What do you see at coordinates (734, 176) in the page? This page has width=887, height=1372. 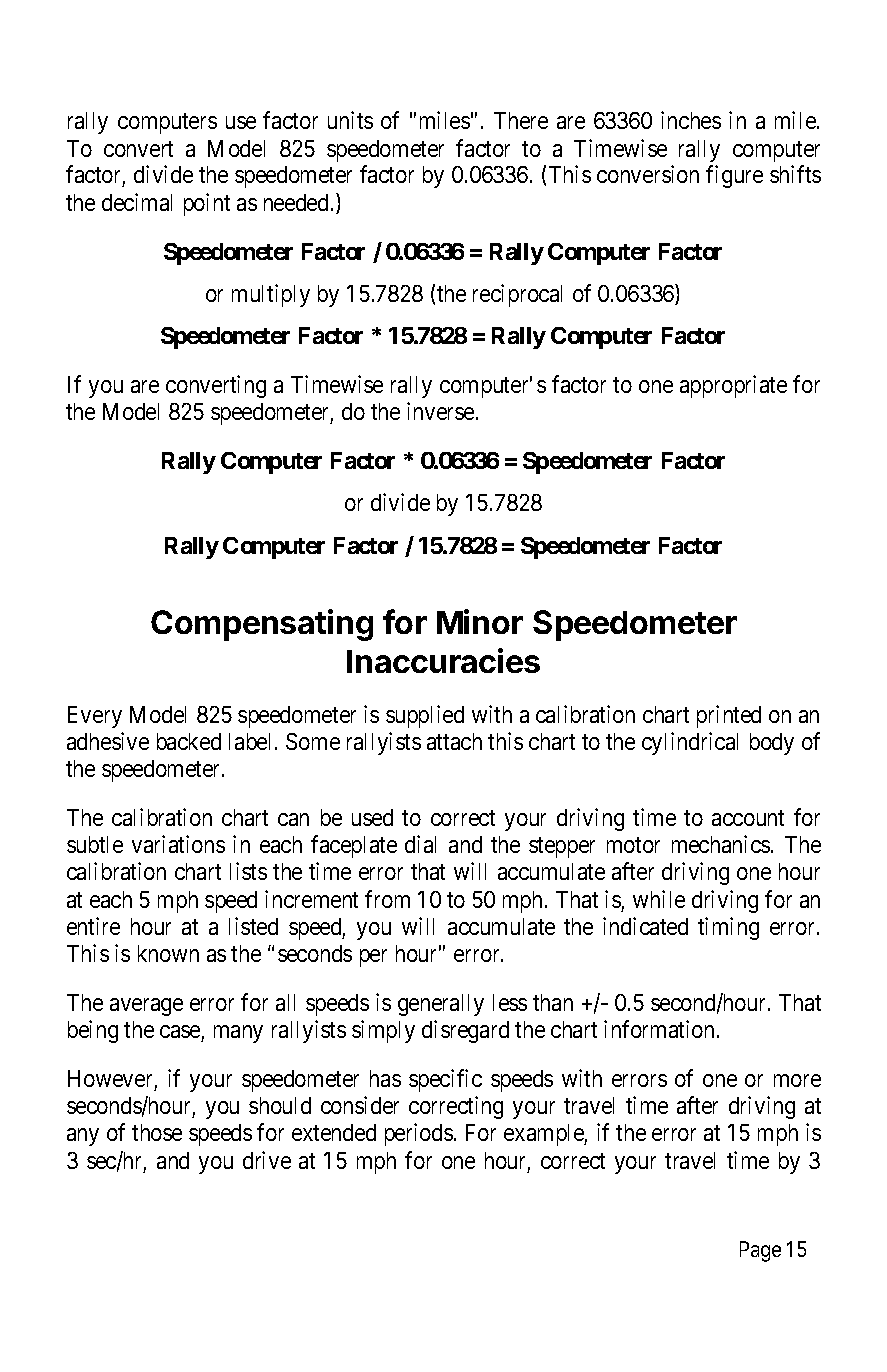 I see `figure` at bounding box center [734, 176].
